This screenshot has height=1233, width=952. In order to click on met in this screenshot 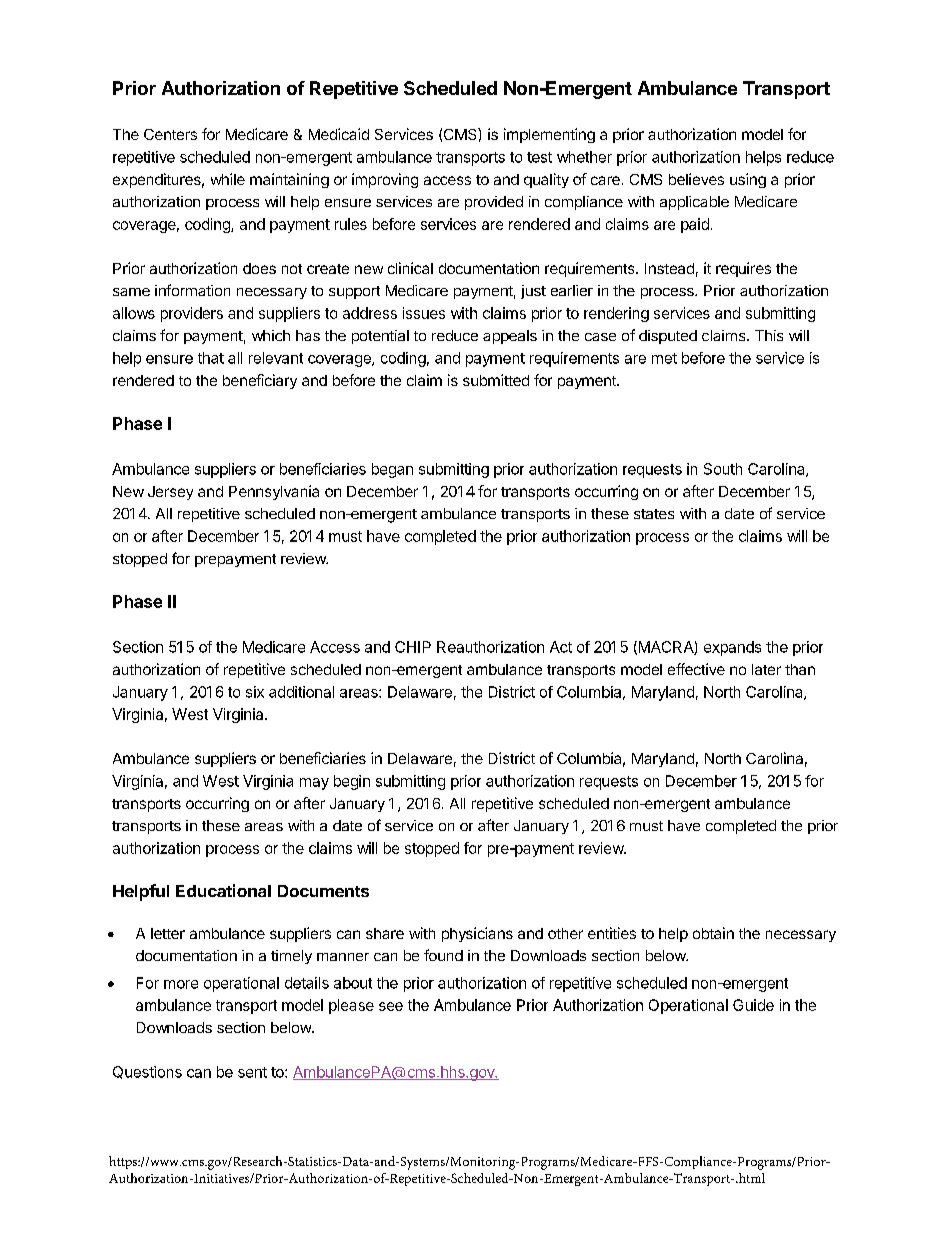, I will do `click(664, 358)`.
